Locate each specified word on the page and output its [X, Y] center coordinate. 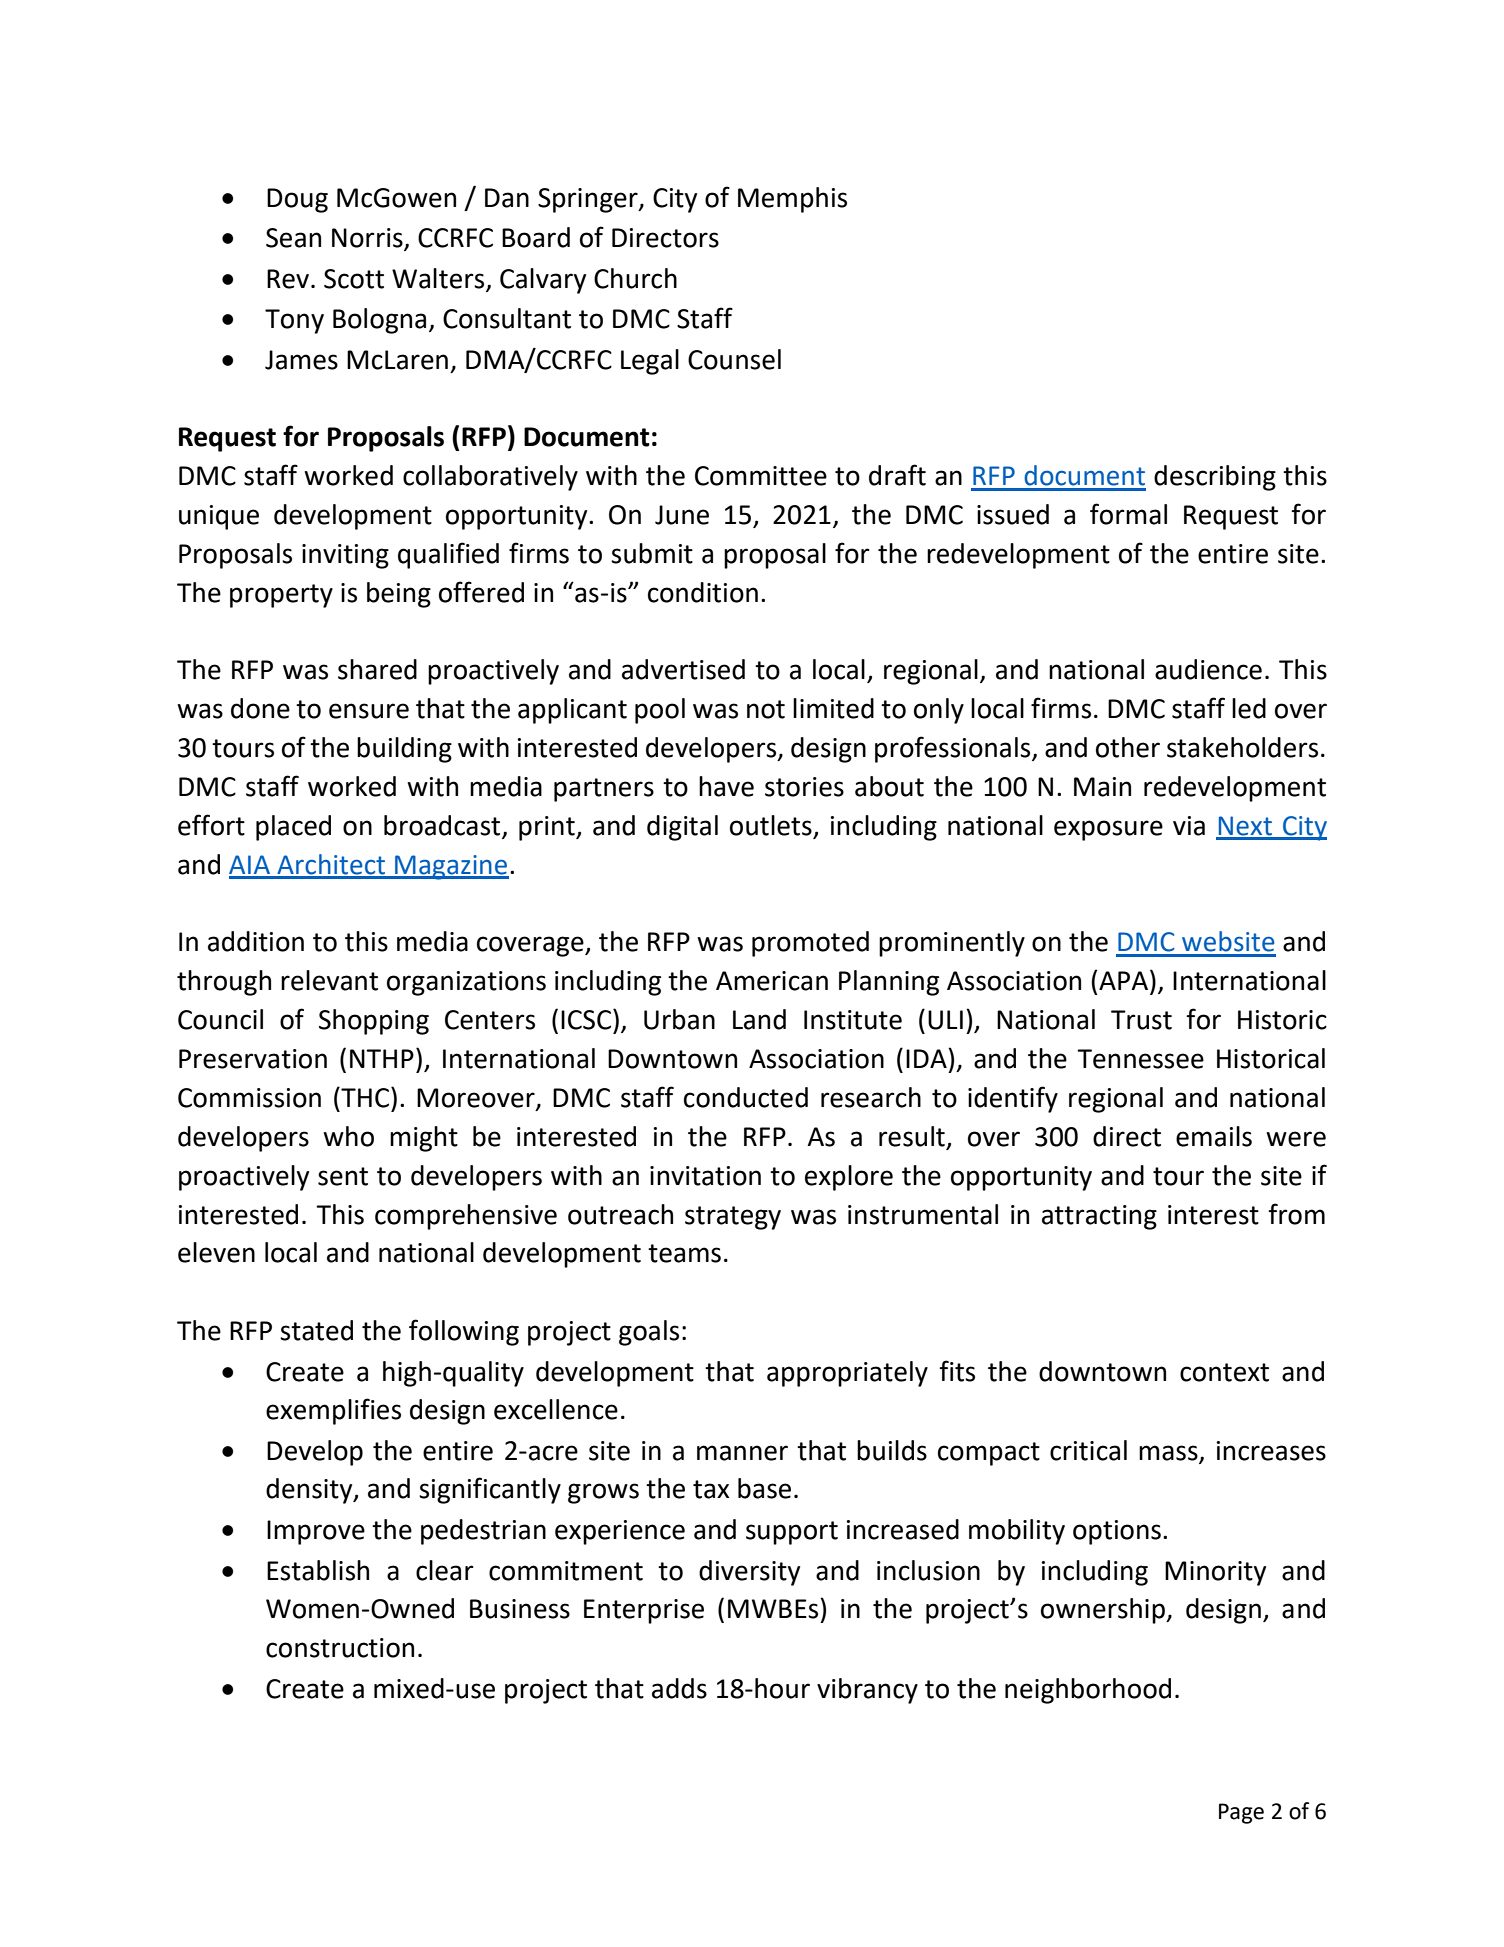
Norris [368, 239]
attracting [1099, 1217]
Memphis [792, 200]
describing [1215, 478]
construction [340, 1648]
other [1128, 747]
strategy [733, 1218]
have [726, 786]
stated [316, 1330]
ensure [369, 711]
